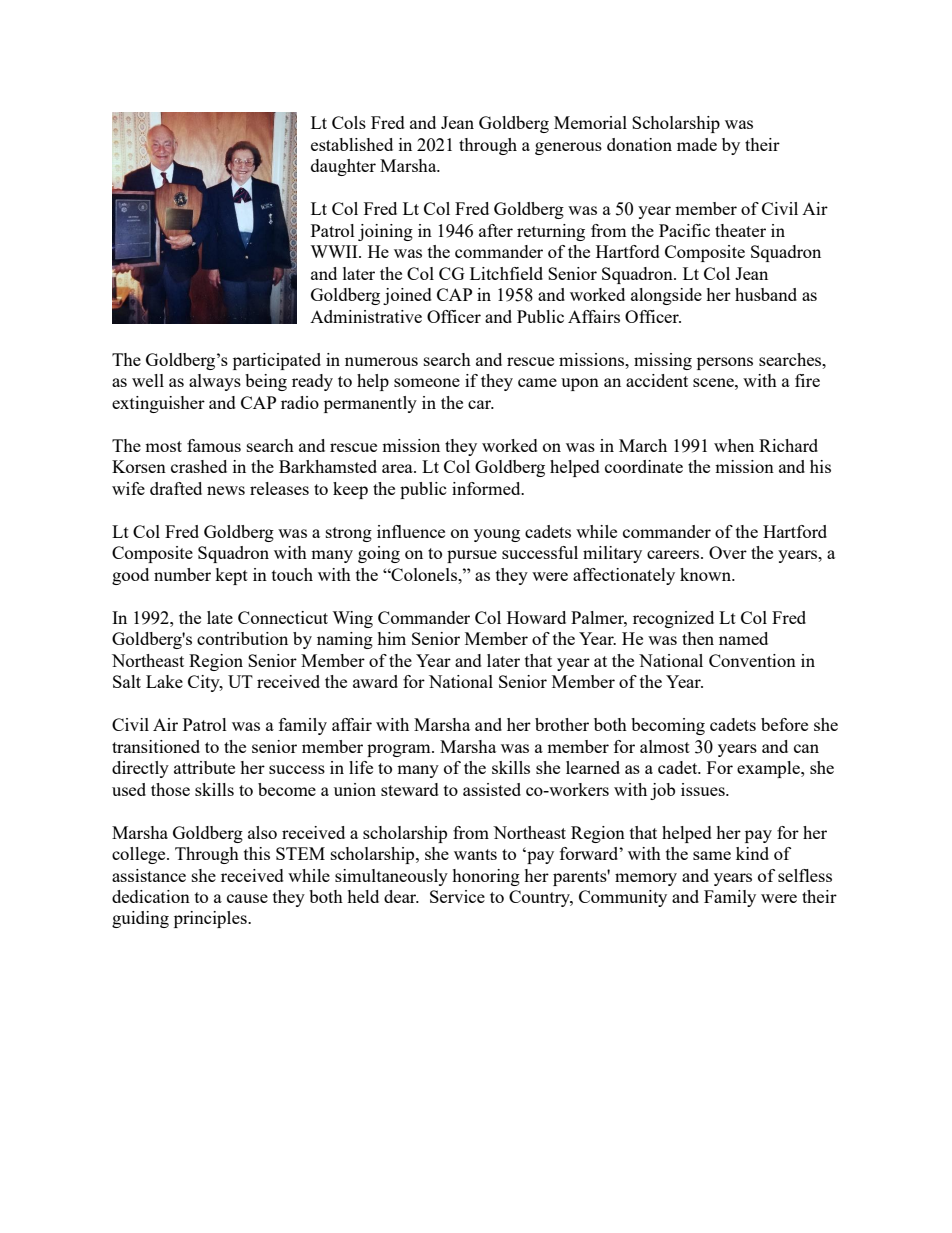  What do you see at coordinates (247, 898) in the document?
I see `cause` at bounding box center [247, 898].
